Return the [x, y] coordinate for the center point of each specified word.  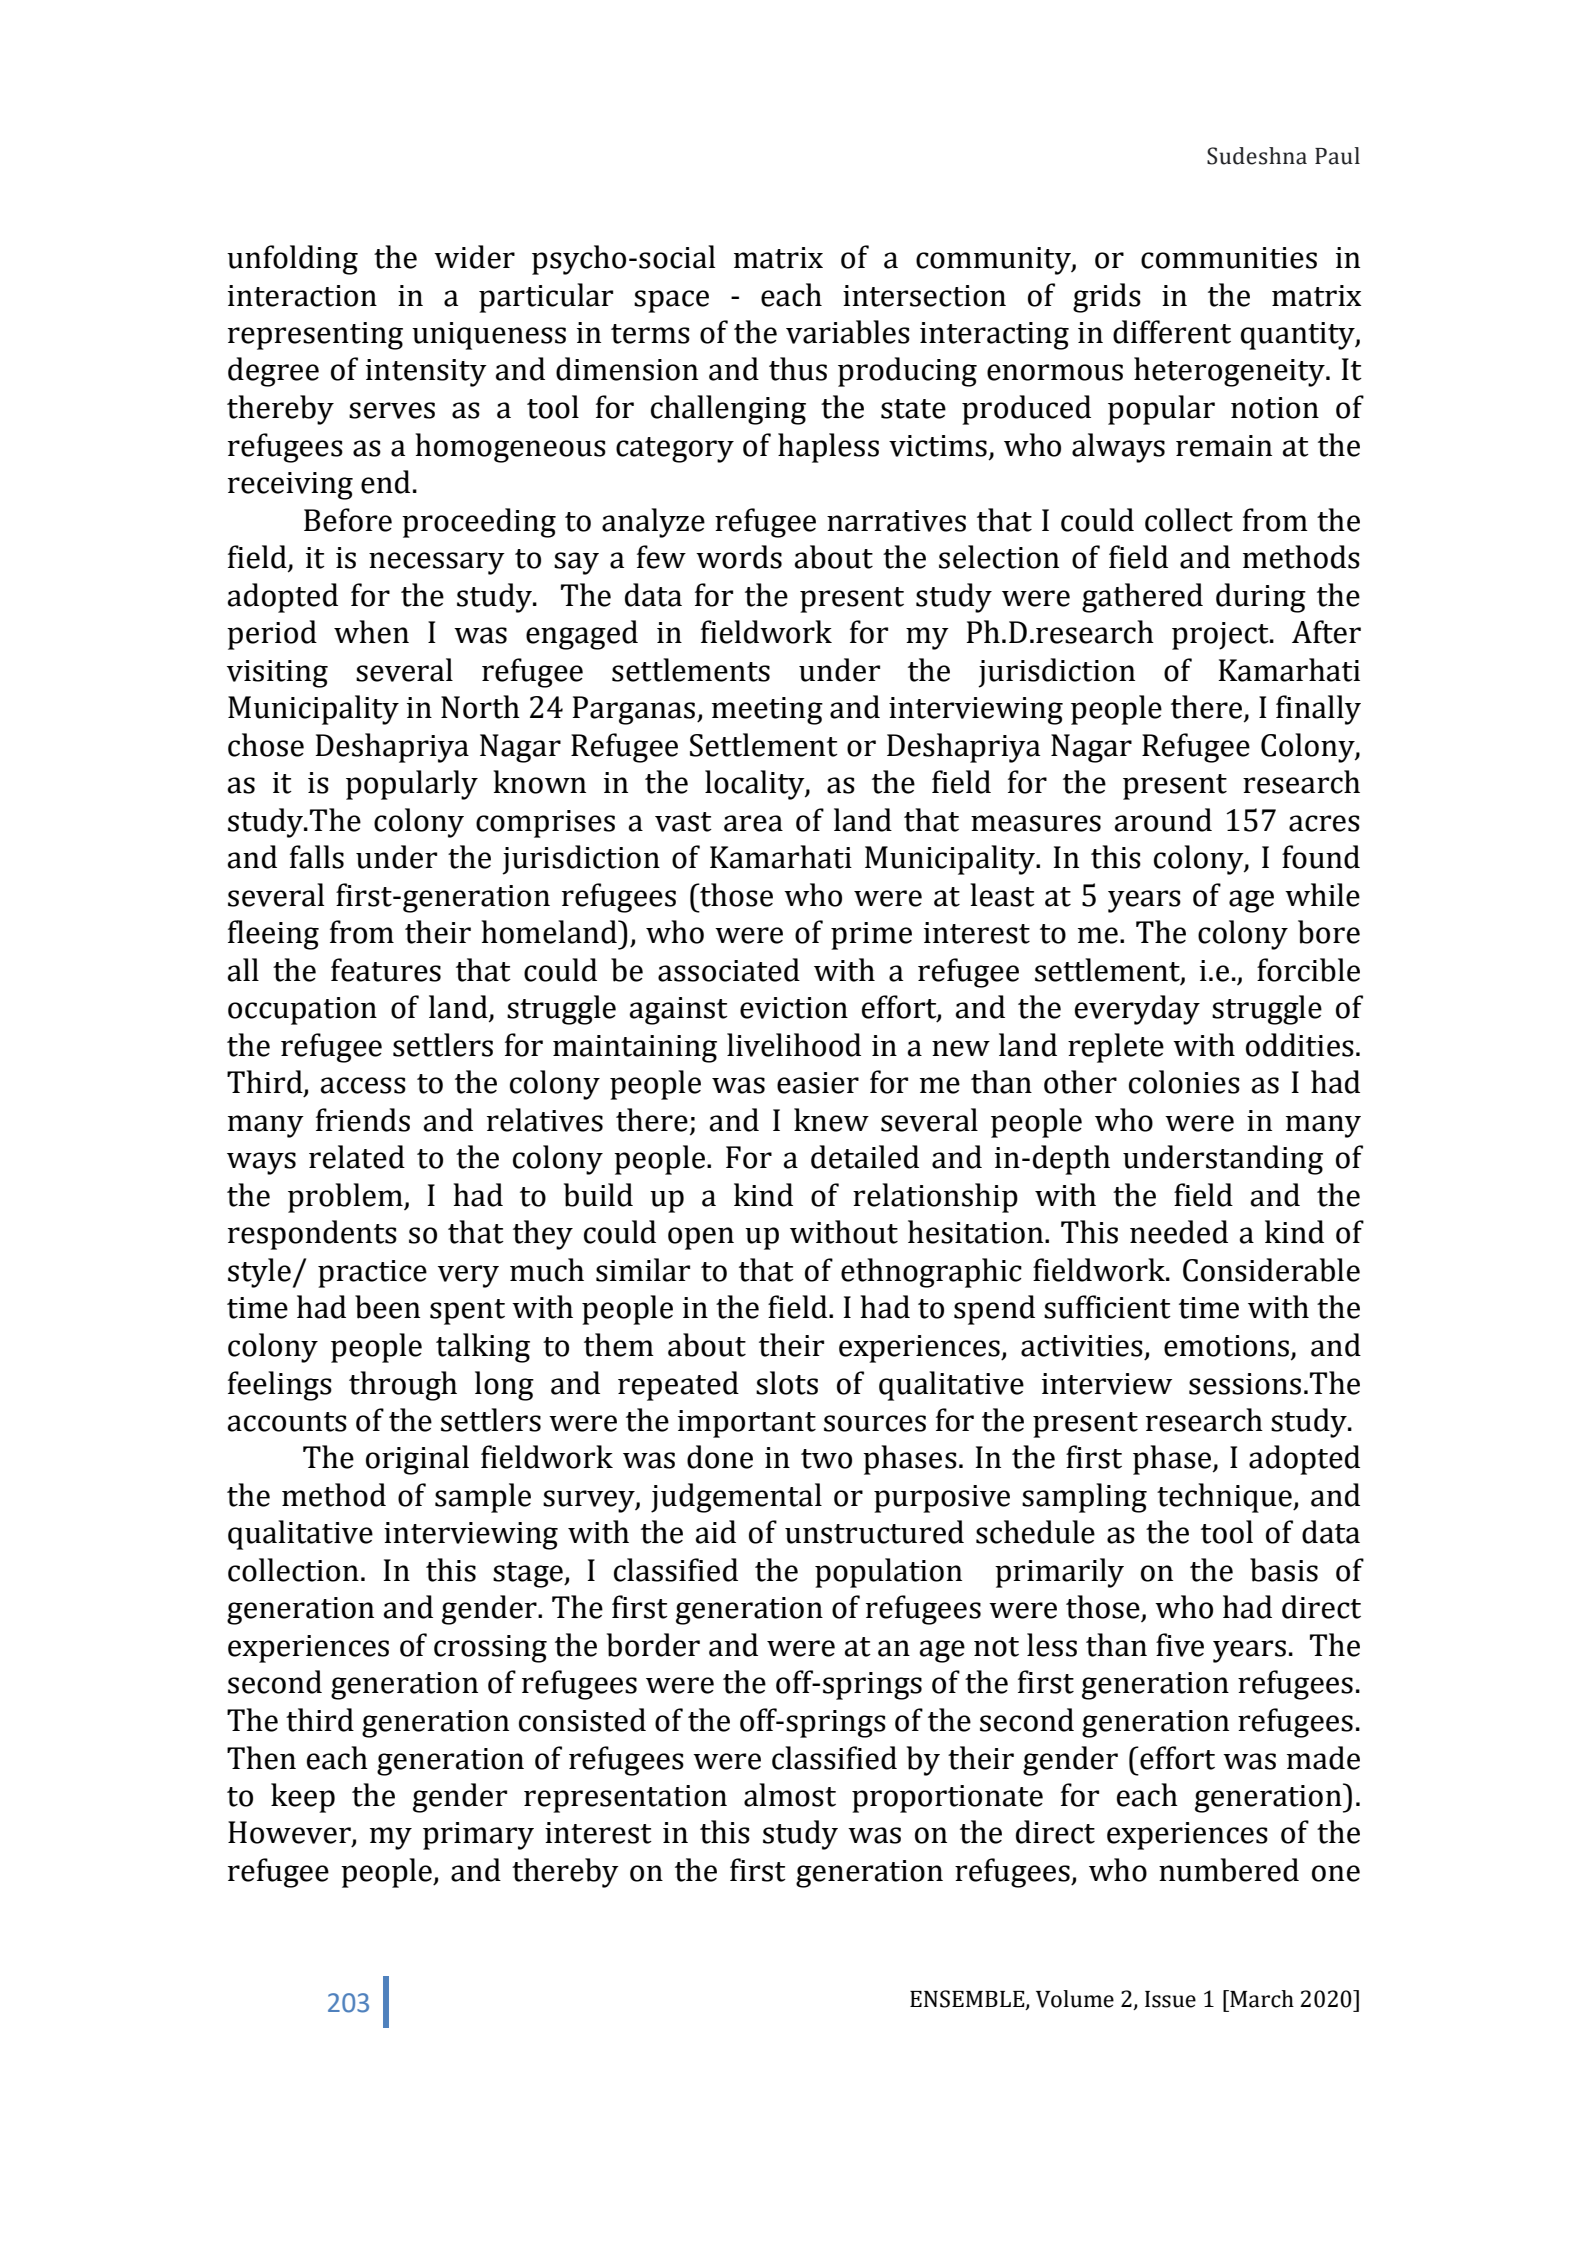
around [1163, 820]
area [753, 823]
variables [848, 332]
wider [474, 257]
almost [790, 1795]
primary [478, 1836]
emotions [1226, 1346]
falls [317, 857]
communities [1229, 258]
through [403, 1386]
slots [787, 1383]
